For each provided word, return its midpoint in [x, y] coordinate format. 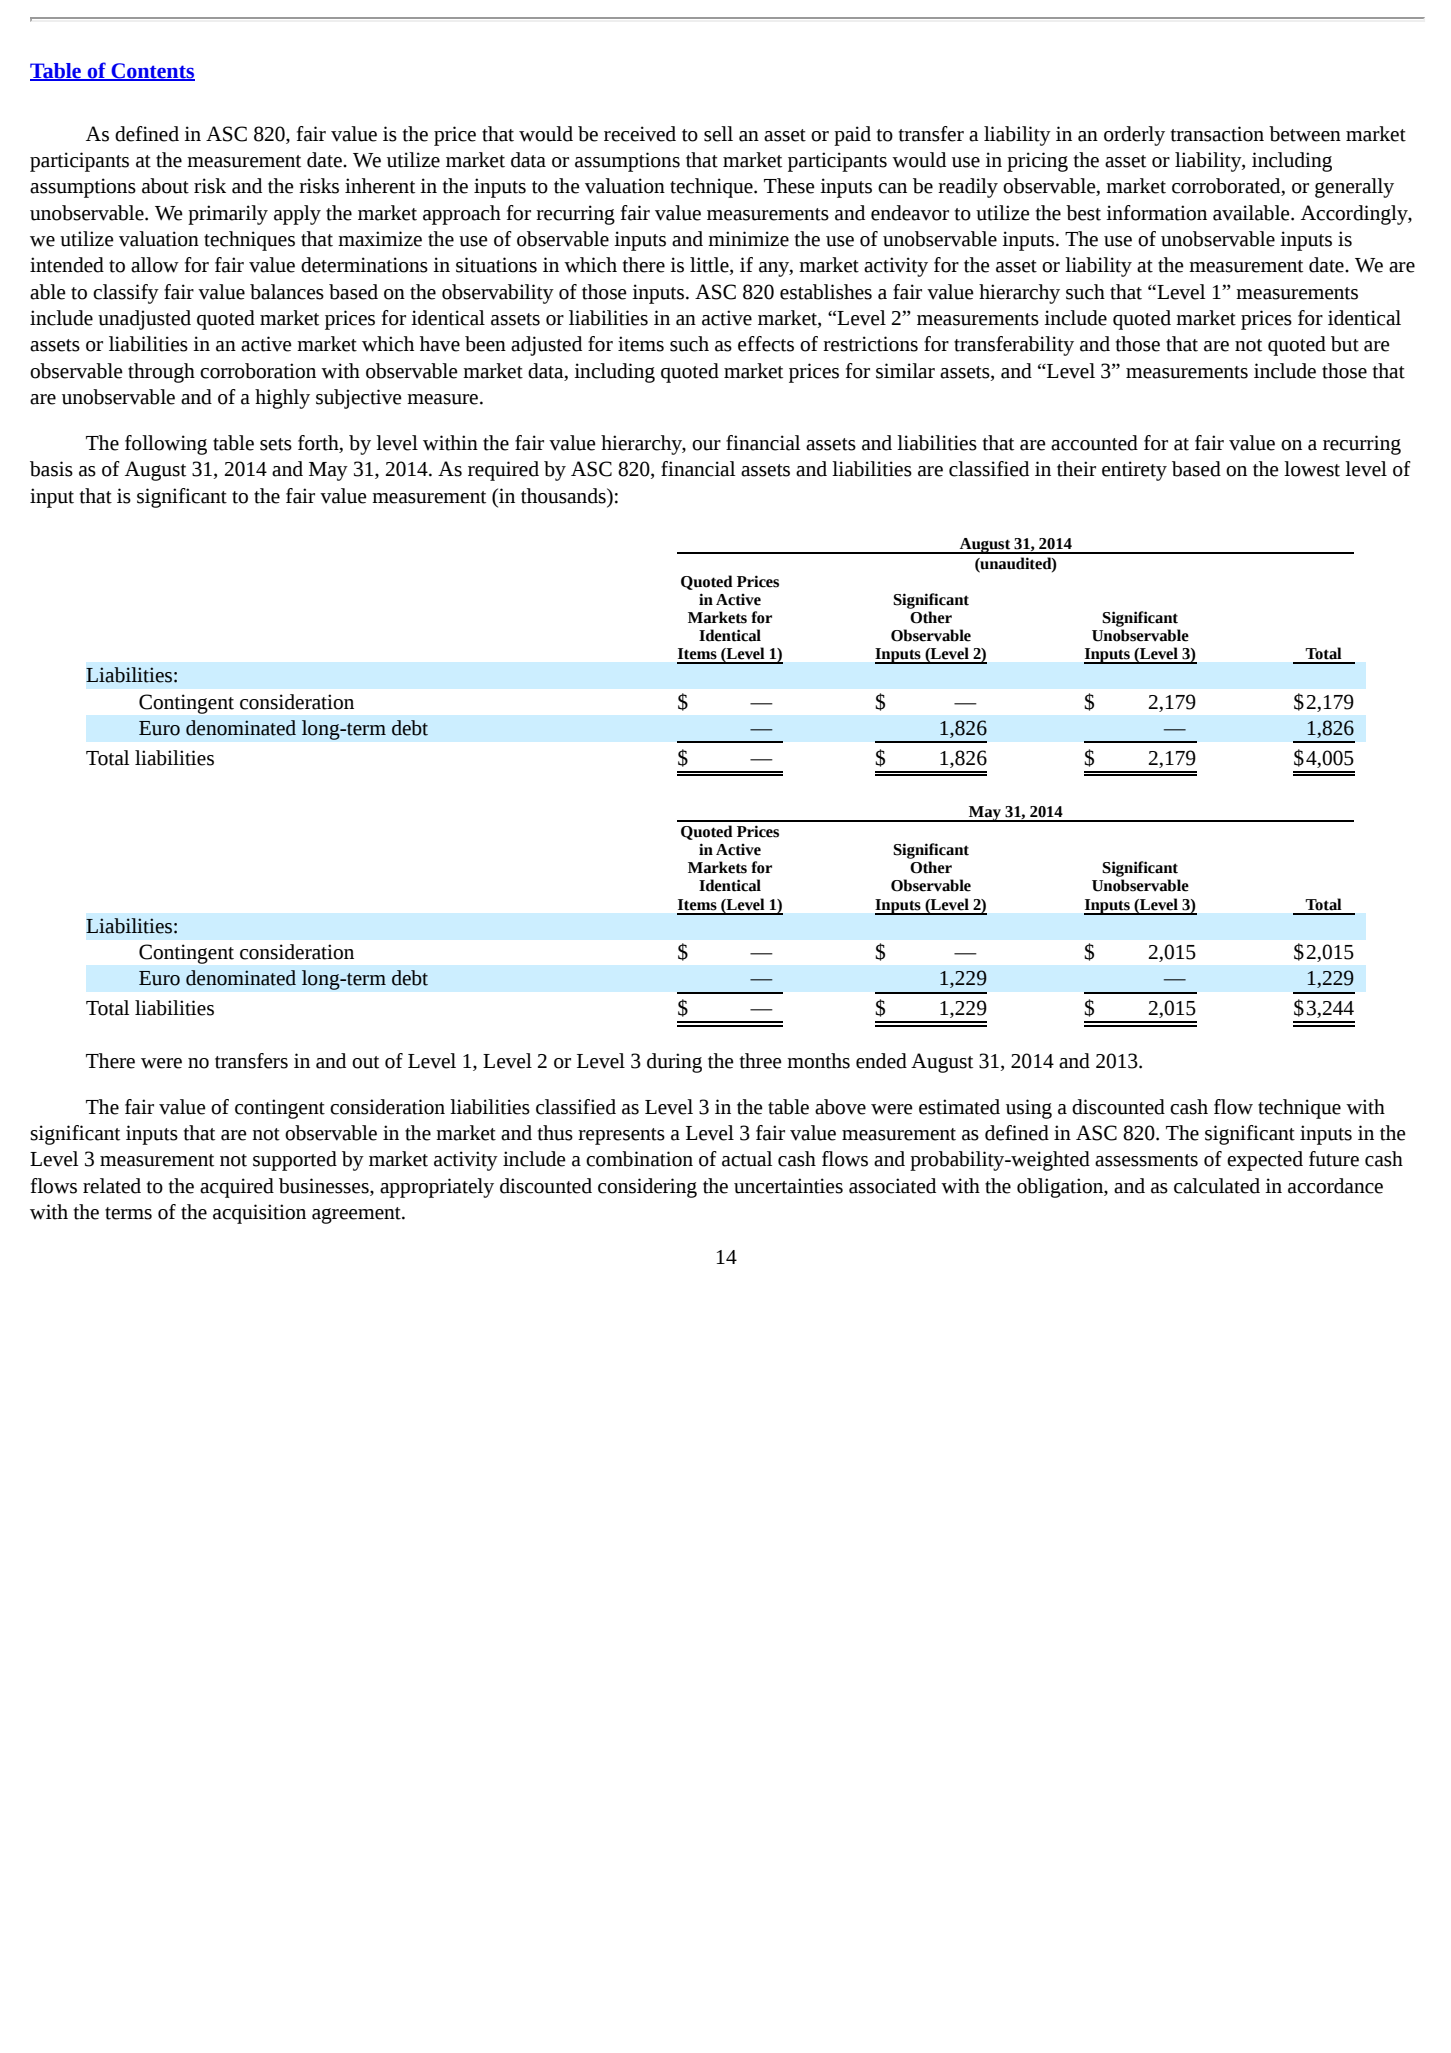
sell [718, 134]
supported [295, 1161]
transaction [1217, 134]
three [761, 1061]
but [1345, 344]
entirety [1134, 471]
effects [766, 344]
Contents [152, 72]
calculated [1217, 1186]
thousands [564, 496]
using [1029, 1109]
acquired [237, 1188]
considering [647, 1188]
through [161, 373]
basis [51, 469]
